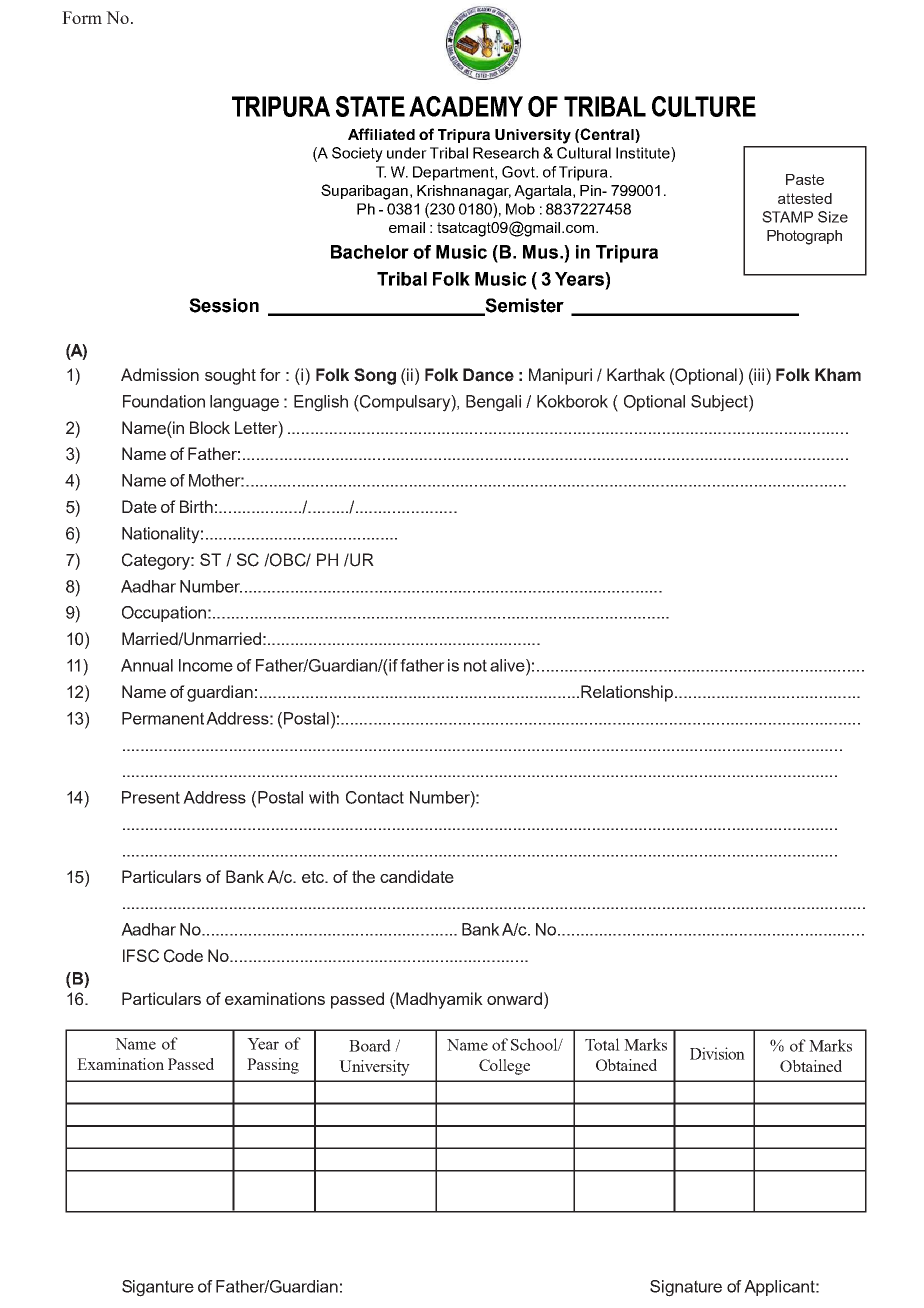  I want to click on ACADEMY, so click(466, 106).
